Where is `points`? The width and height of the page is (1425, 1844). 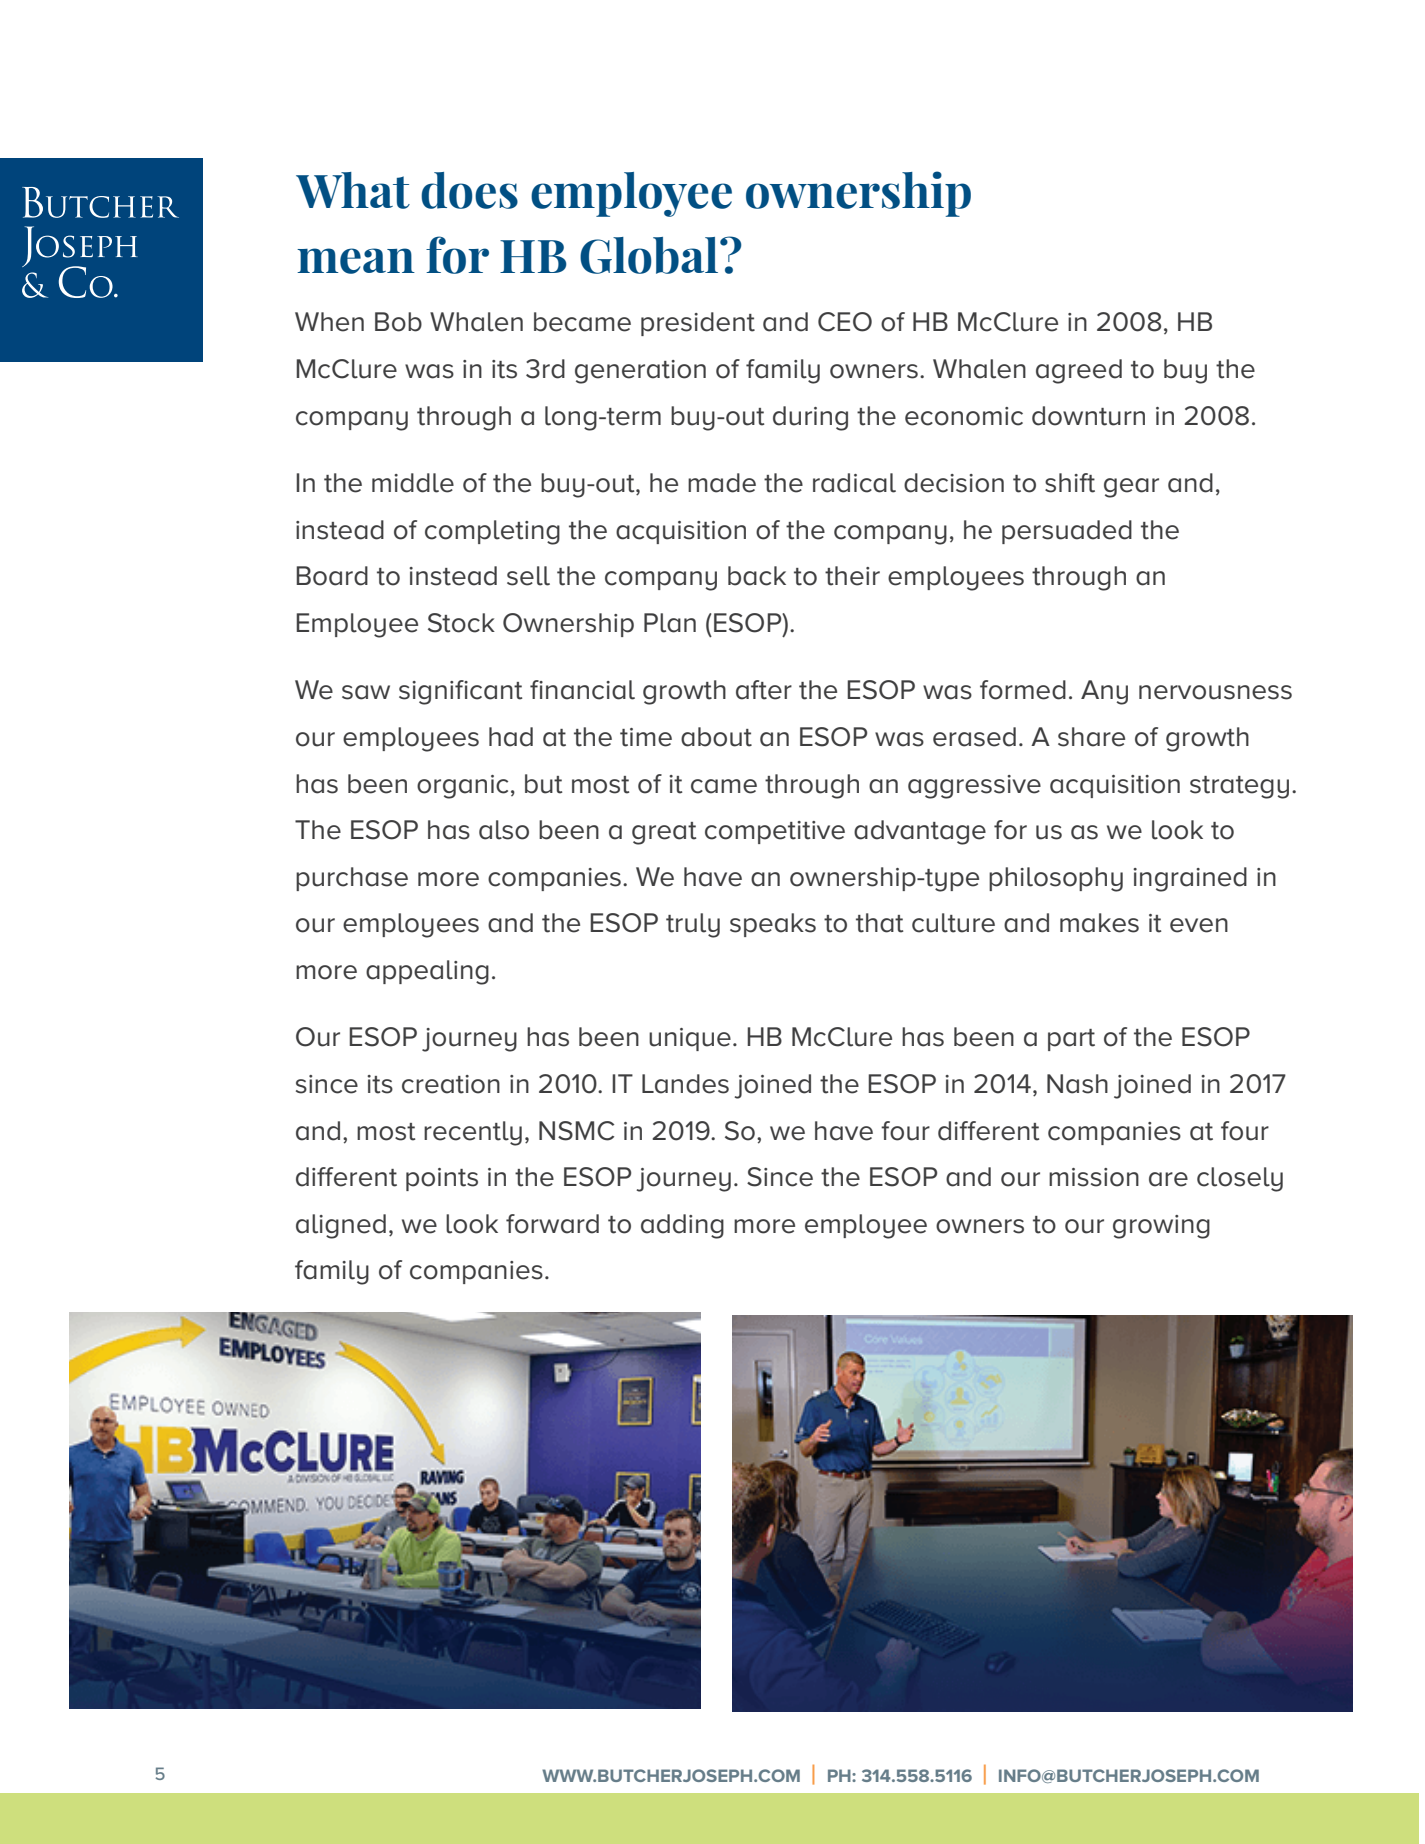
points is located at coordinates (442, 1179).
